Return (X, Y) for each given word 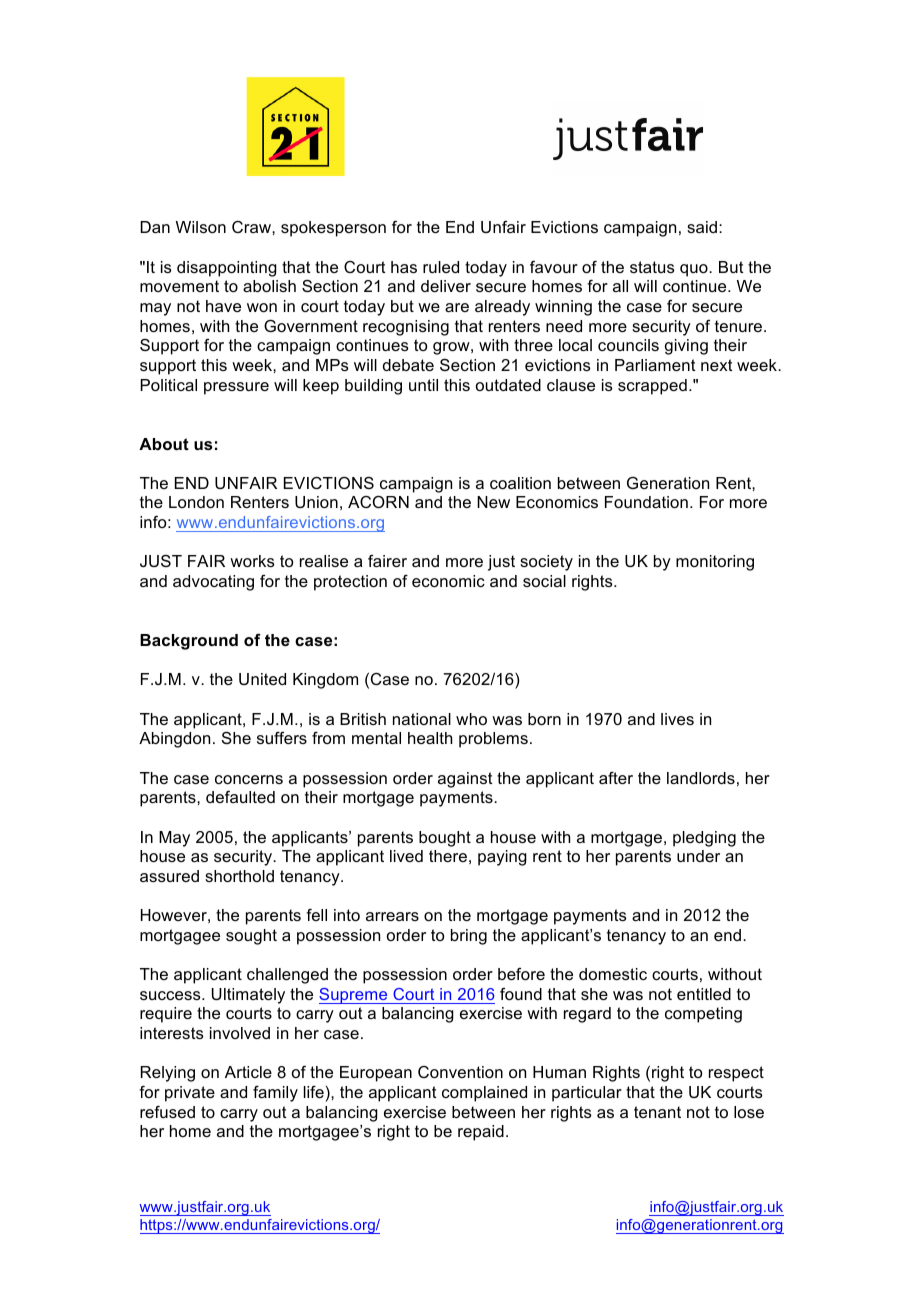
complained (484, 1094)
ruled (441, 267)
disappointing (227, 269)
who (471, 719)
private (190, 1094)
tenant (657, 1112)
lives (677, 719)
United (262, 679)
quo (695, 270)
